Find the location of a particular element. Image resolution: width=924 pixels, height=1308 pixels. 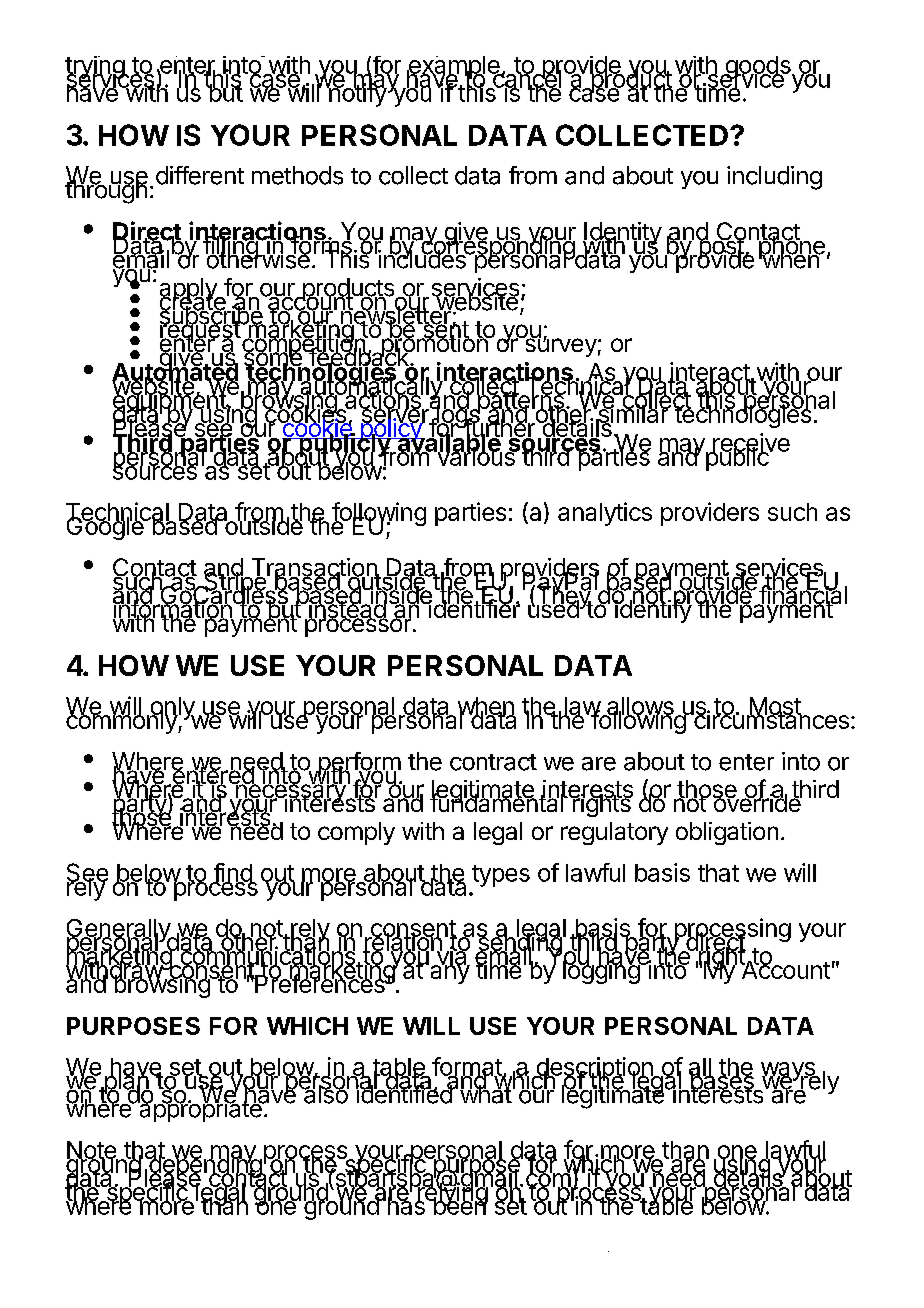

comply is located at coordinates (356, 833).
